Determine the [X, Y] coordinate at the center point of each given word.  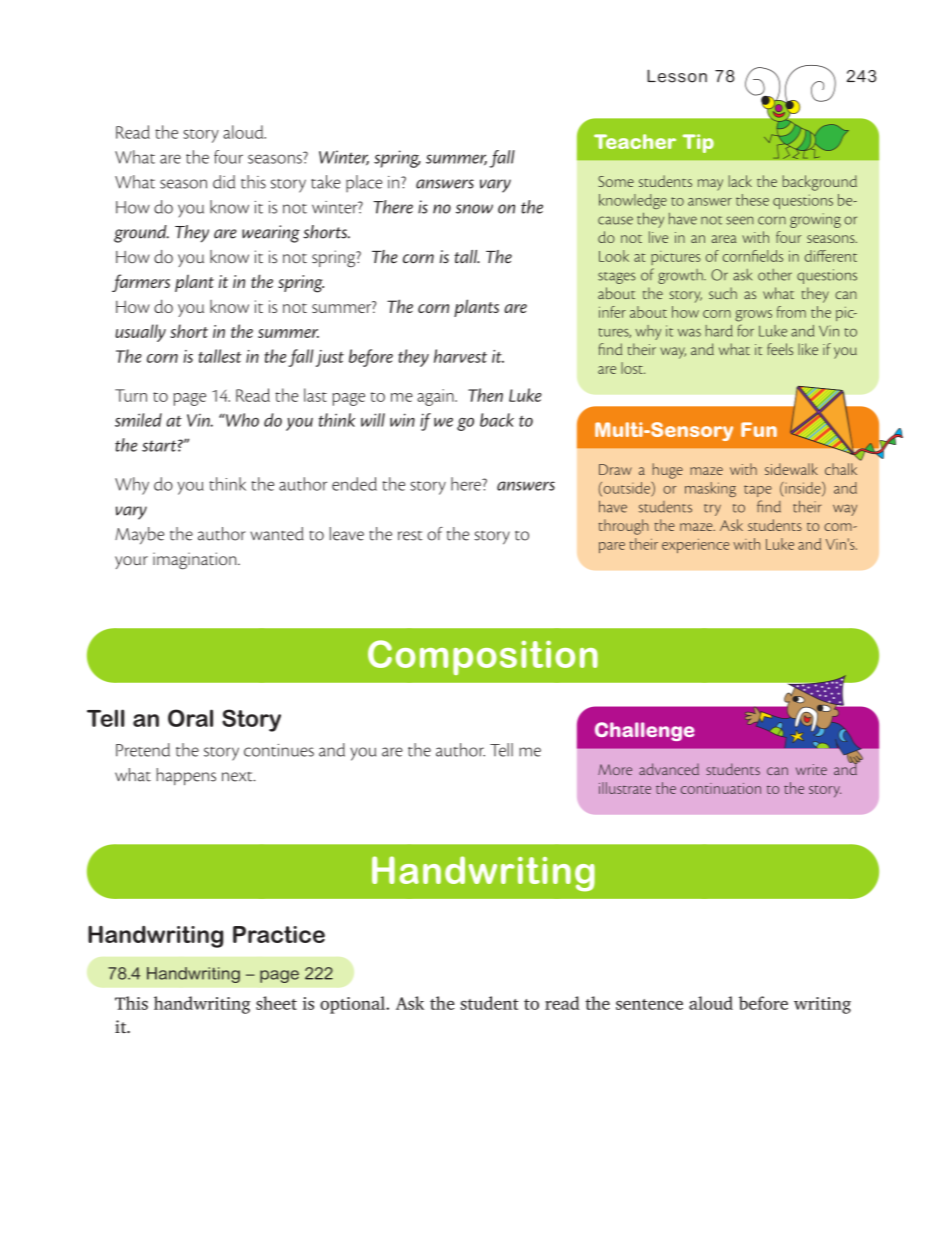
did [224, 182]
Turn [131, 395]
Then [485, 395]
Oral [190, 718]
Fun [759, 429]
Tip [698, 143]
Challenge [644, 731]
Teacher [635, 141]
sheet [276, 1003]
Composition [483, 657]
